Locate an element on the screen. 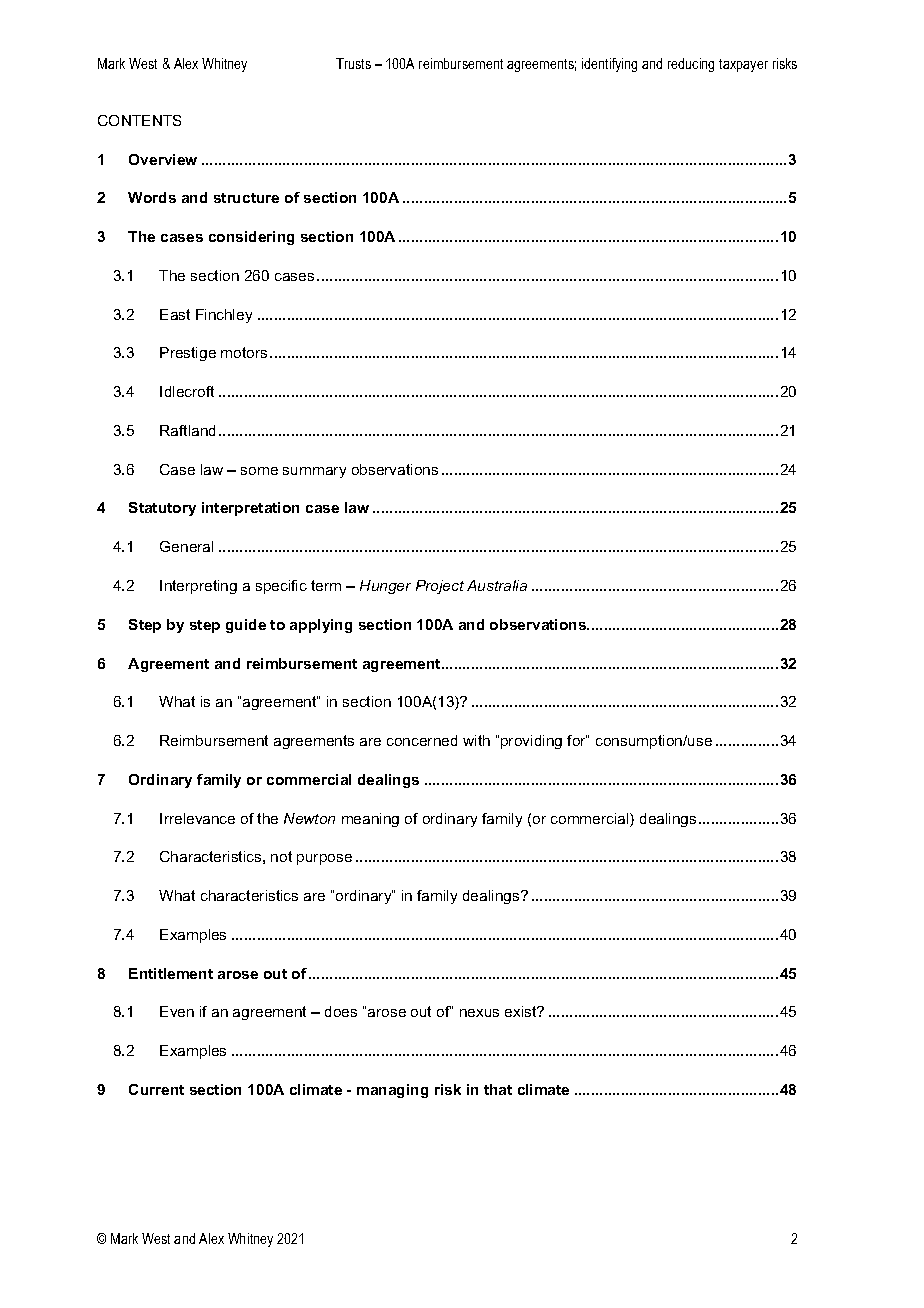 The image size is (924, 1308). for is located at coordinates (577, 740).
